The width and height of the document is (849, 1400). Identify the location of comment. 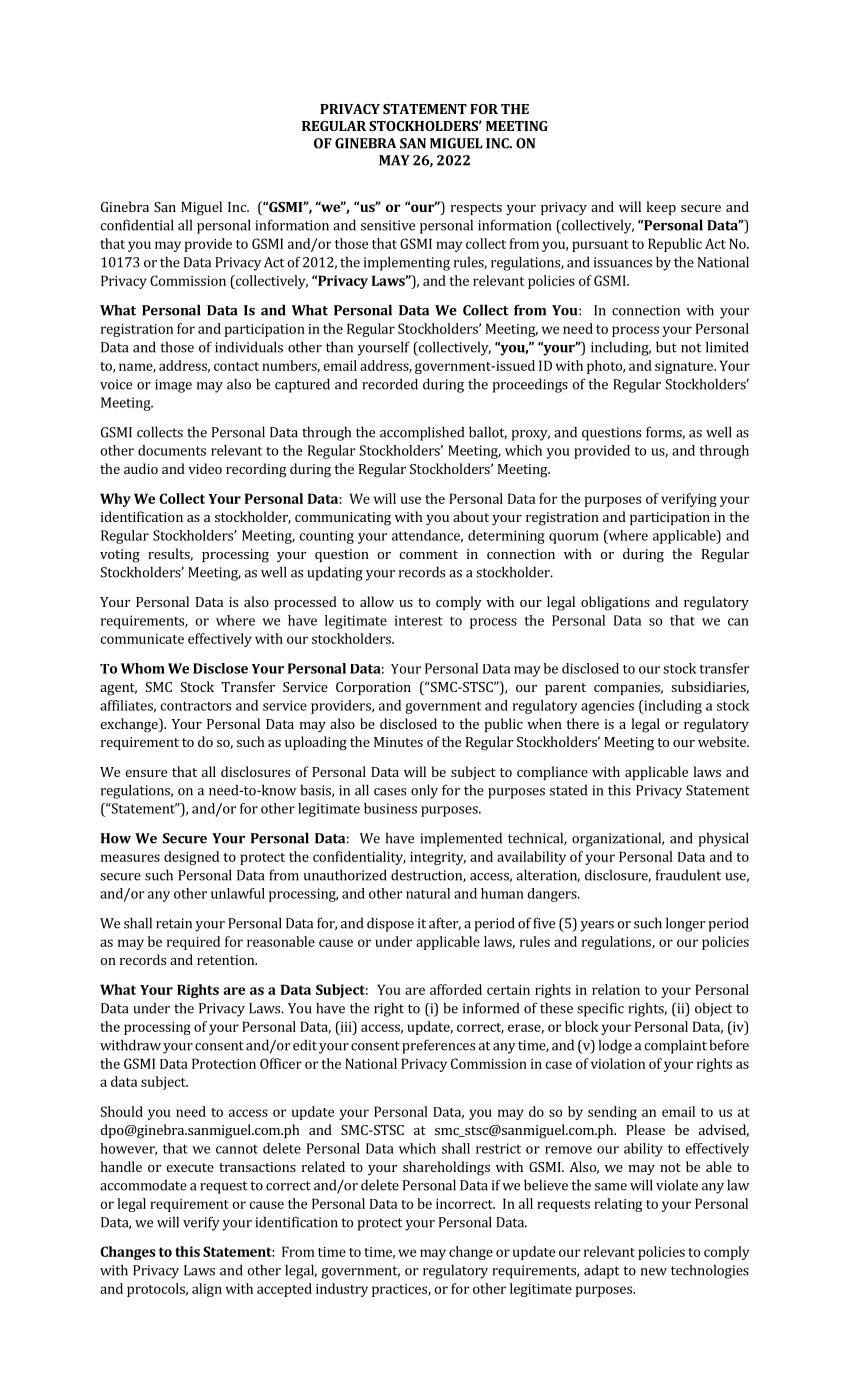
(428, 554).
